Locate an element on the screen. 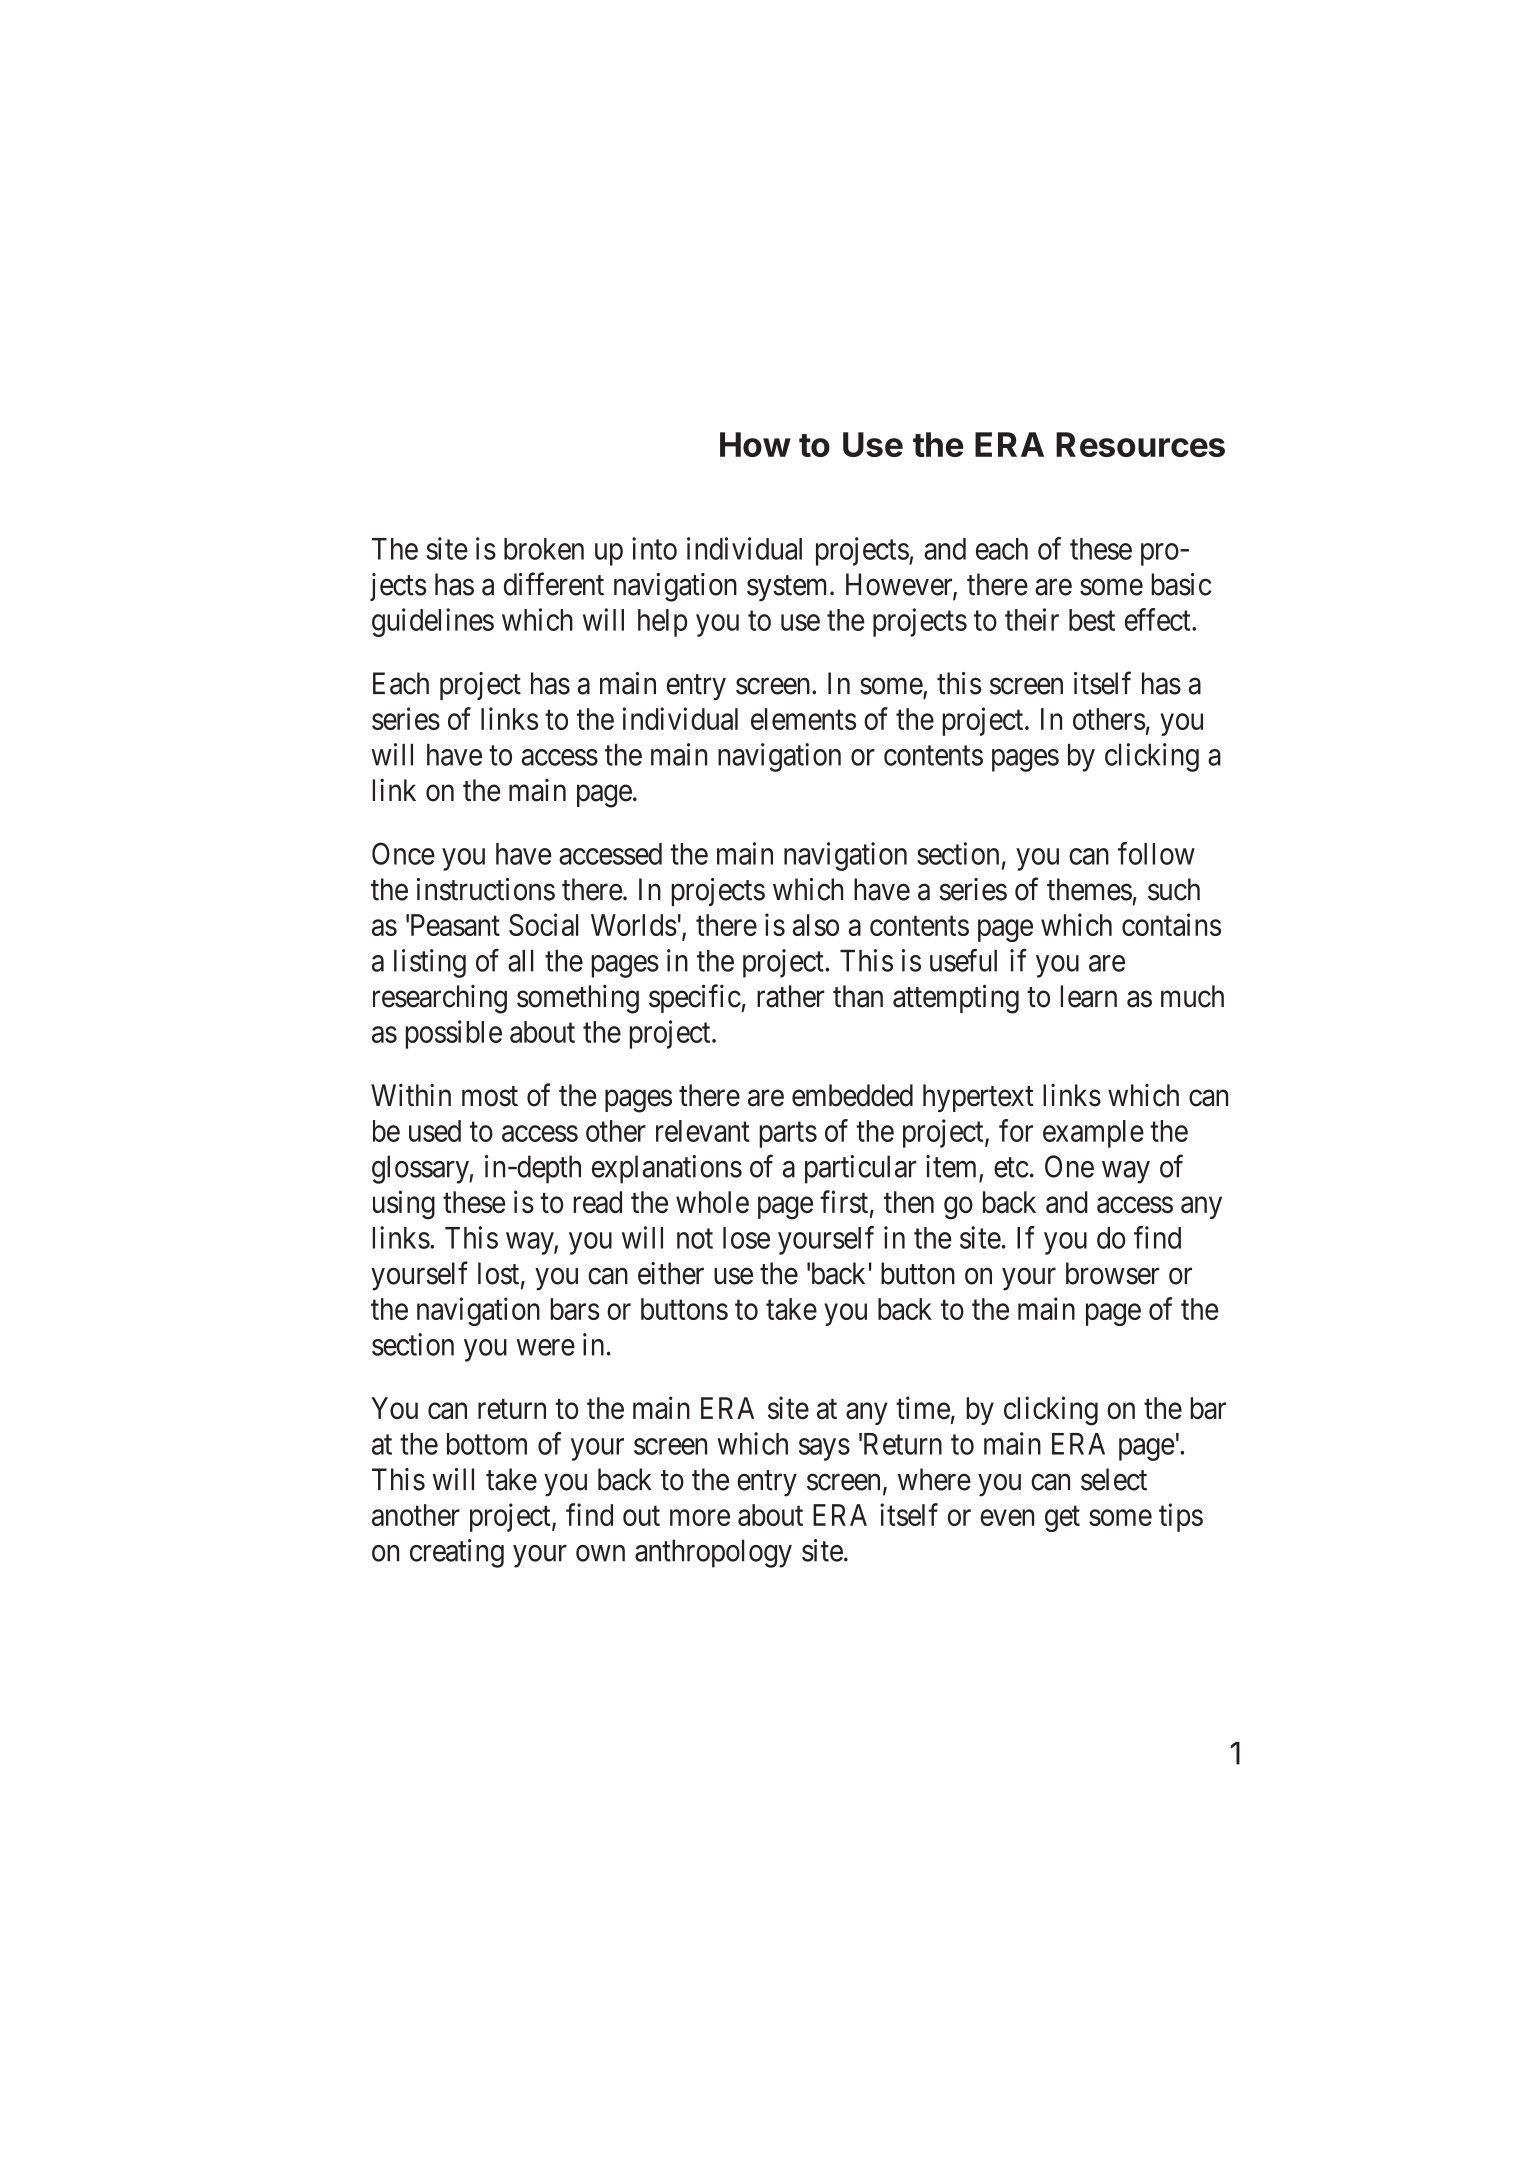 The height and width of the screenshot is (2173, 1536). system is located at coordinates (789, 588).
